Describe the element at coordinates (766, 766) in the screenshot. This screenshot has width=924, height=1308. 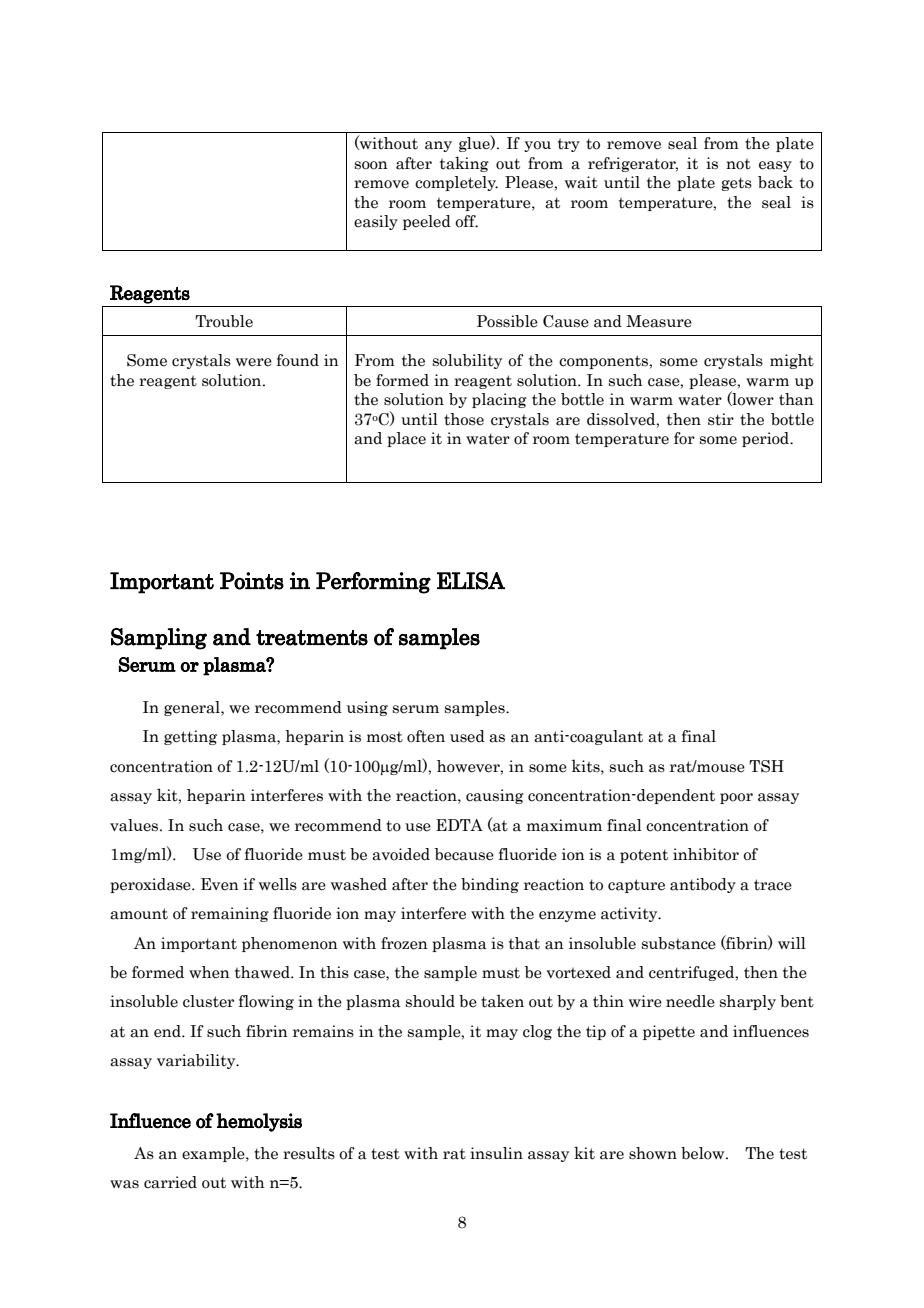
I see `TSH` at that location.
